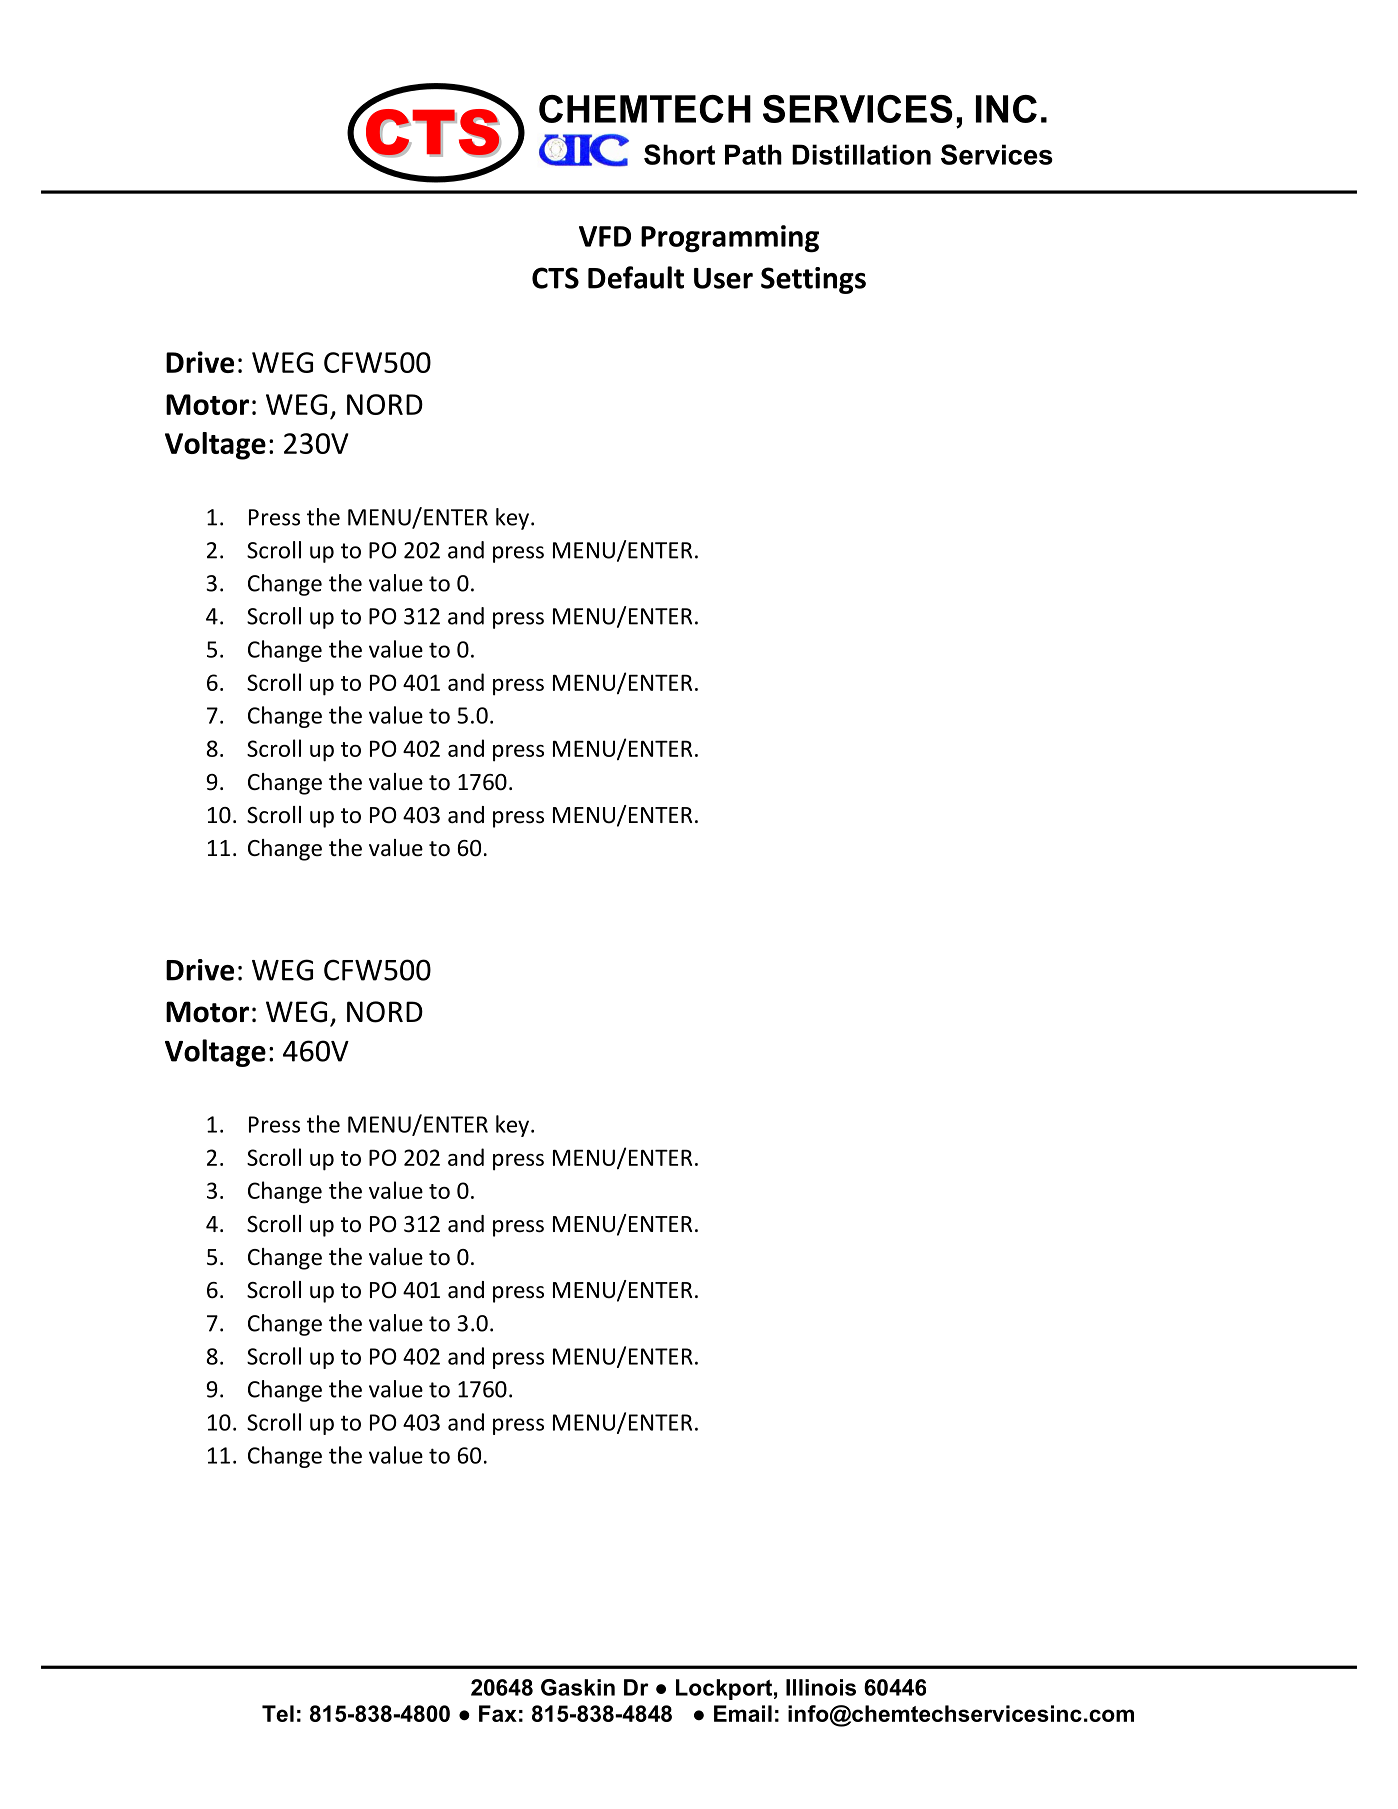 The image size is (1398, 1809). I want to click on Path, so click(753, 154).
